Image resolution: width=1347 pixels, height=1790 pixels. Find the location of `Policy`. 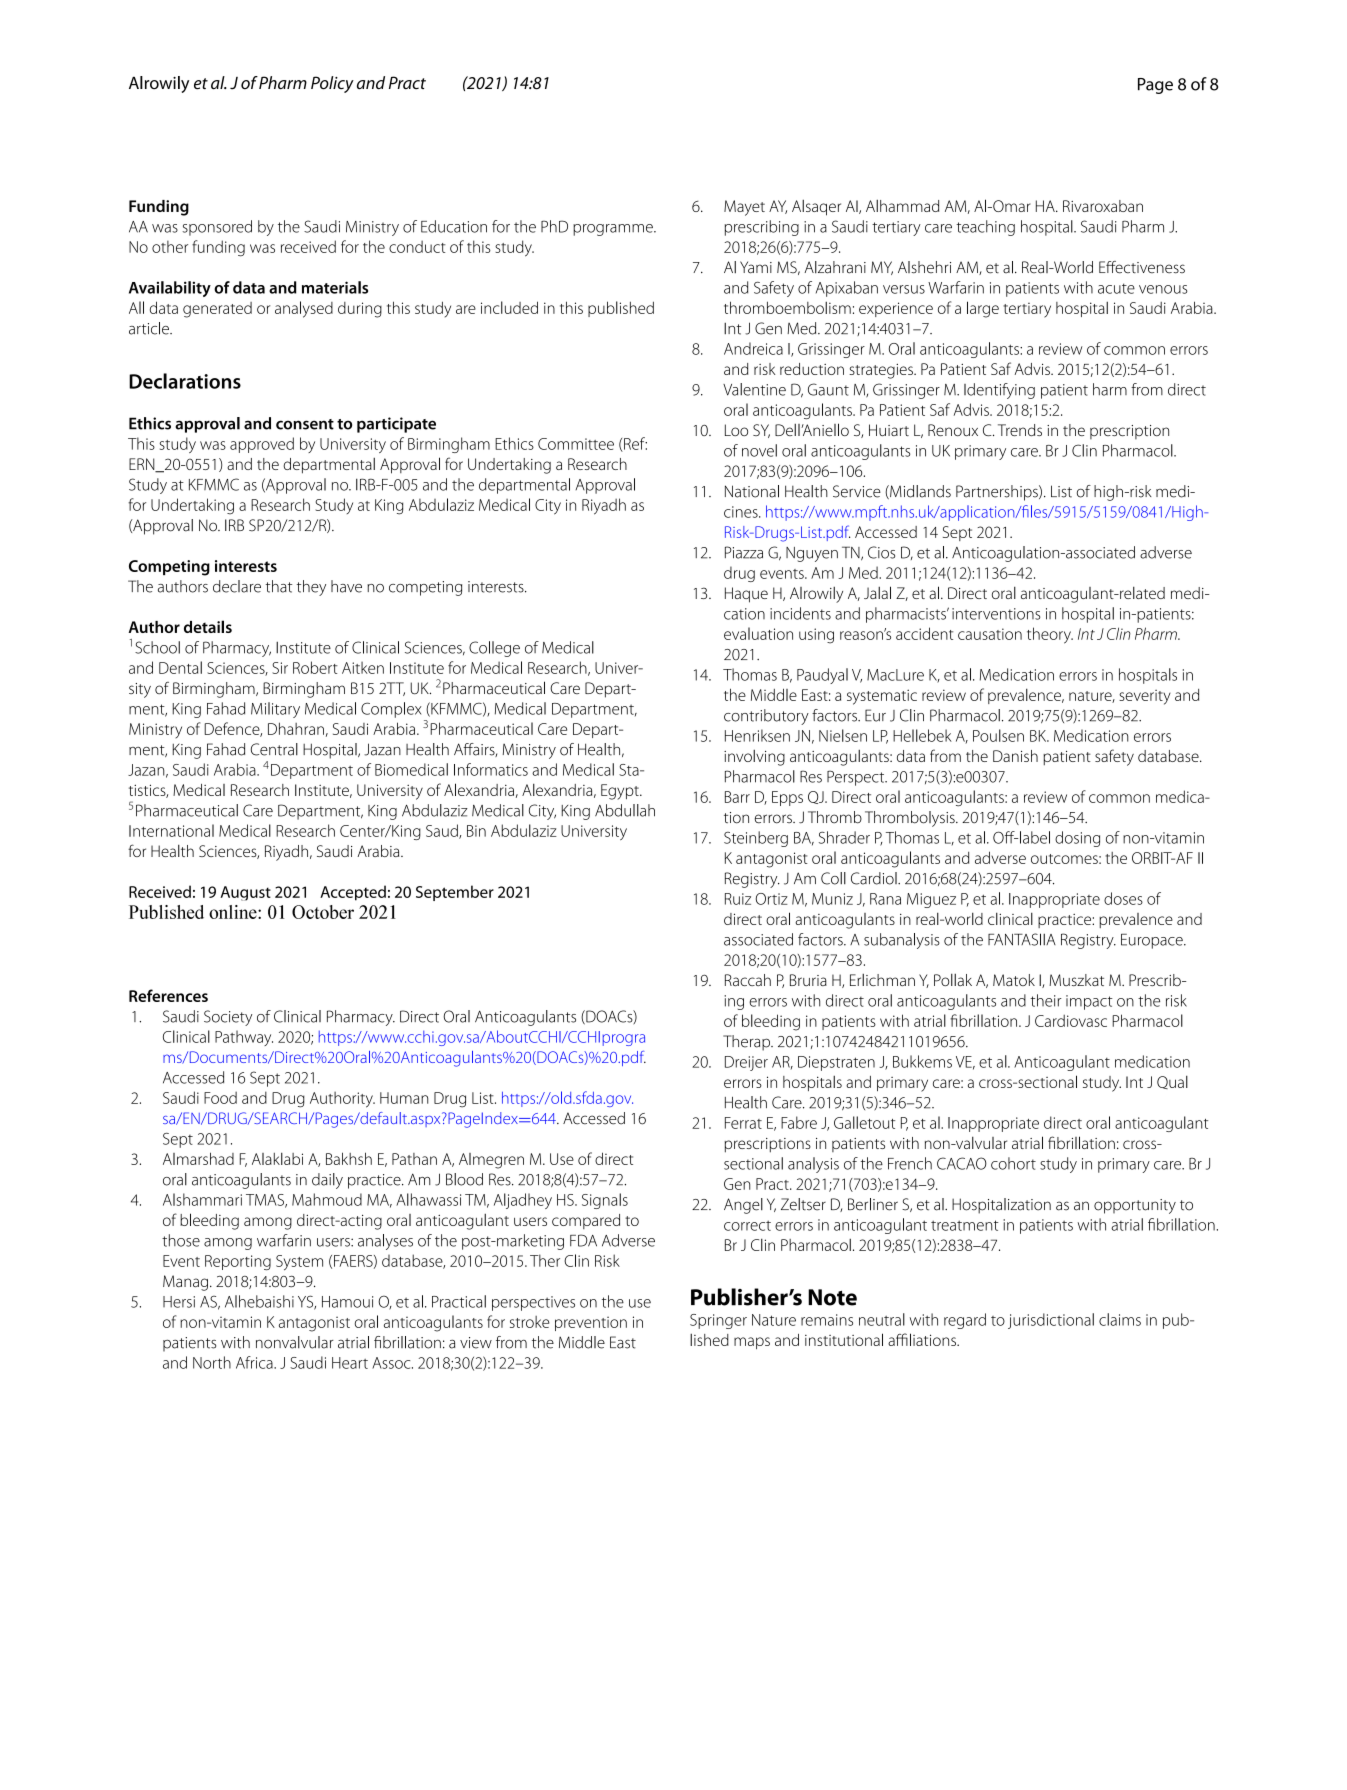

Policy is located at coordinates (332, 84).
